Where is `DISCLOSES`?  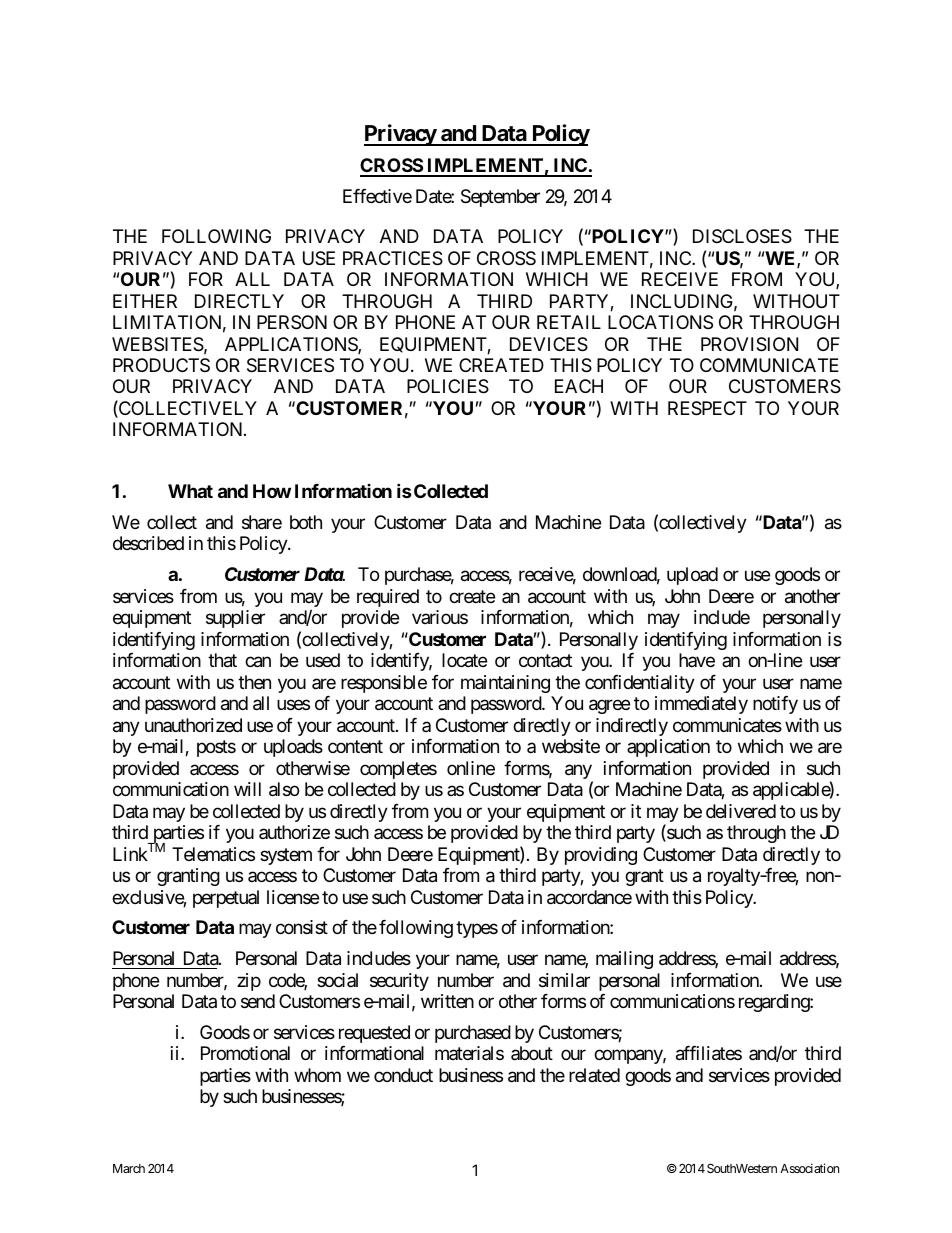
DISCLOSES is located at coordinates (742, 236).
